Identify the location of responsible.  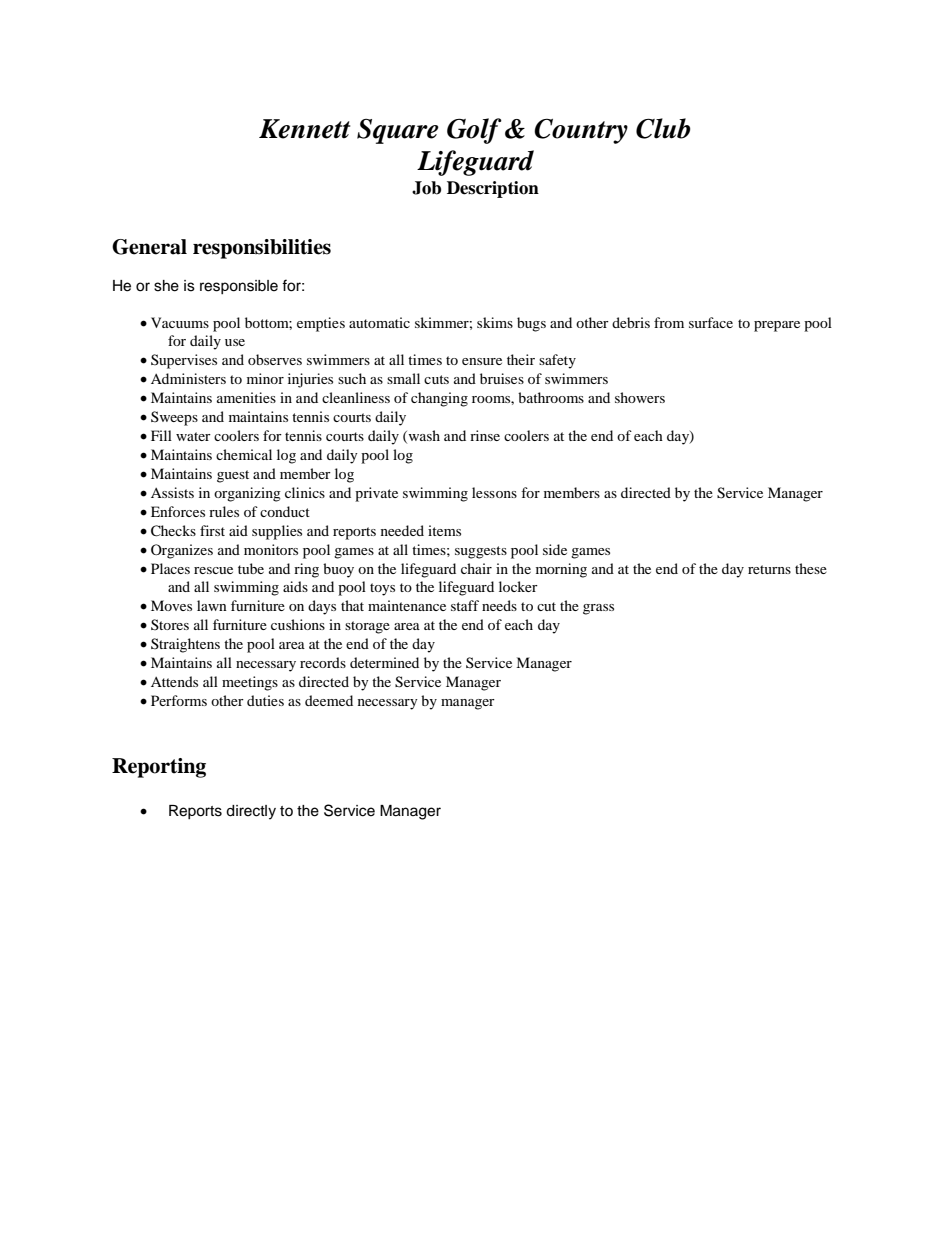
(239, 287).
